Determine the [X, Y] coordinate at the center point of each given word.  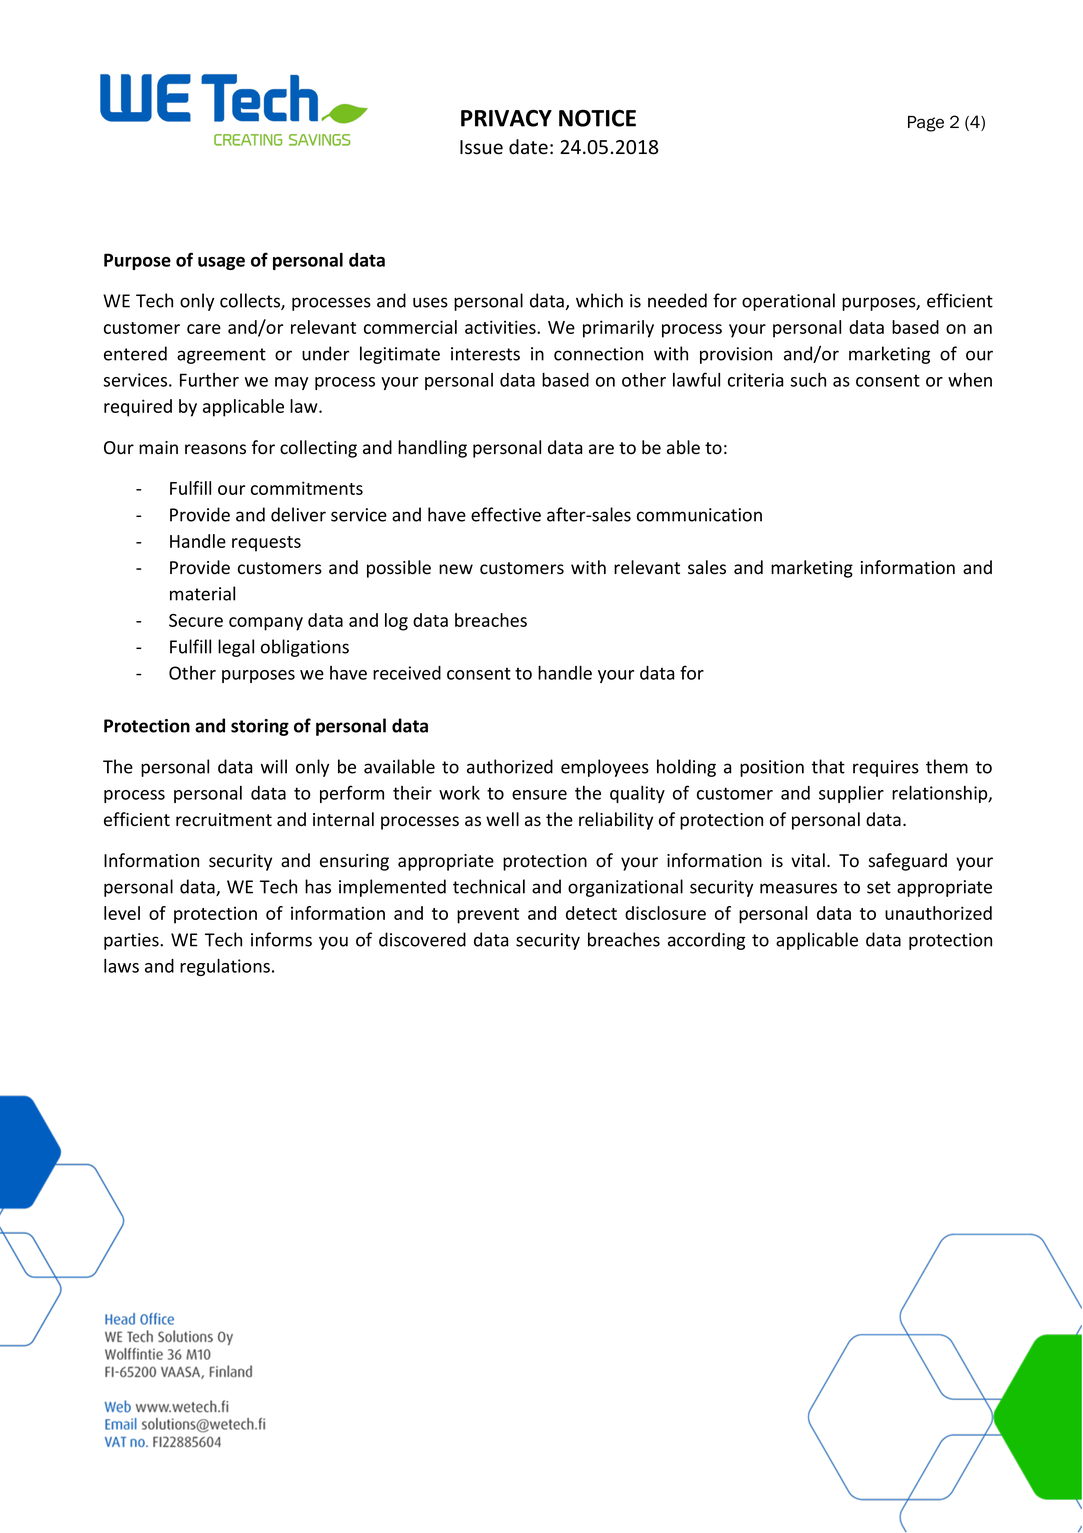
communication [699, 515]
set [879, 887]
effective [506, 514]
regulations [225, 967]
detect [591, 913]
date [528, 147]
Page [926, 124]
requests [266, 544]
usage [221, 263]
